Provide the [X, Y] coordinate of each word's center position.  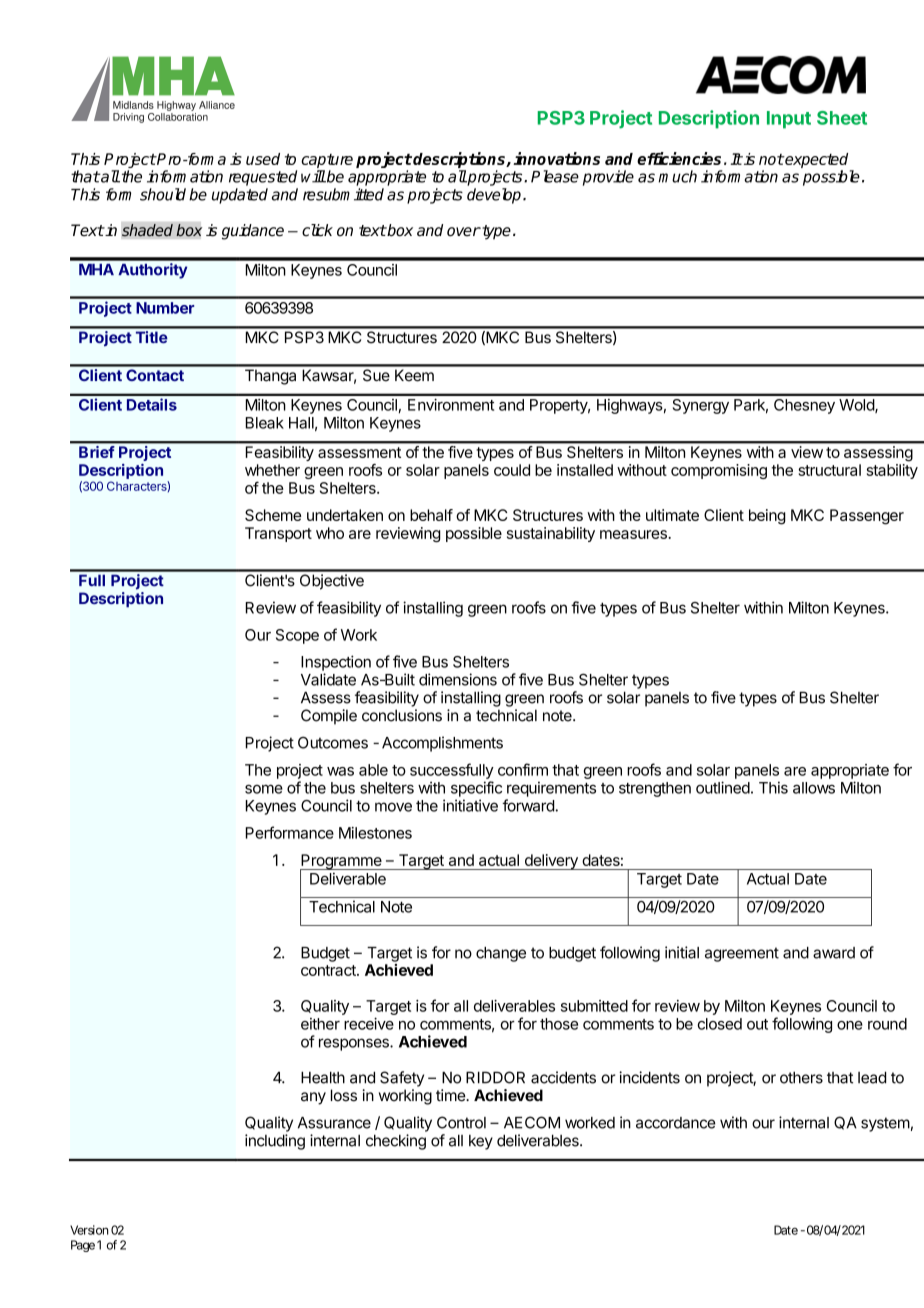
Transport [278, 534]
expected [815, 160]
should [163, 194]
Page [83, 1246]
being [767, 517]
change [501, 954]
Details [152, 404]
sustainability [551, 534]
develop [495, 196]
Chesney [804, 406]
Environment [451, 404]
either [320, 1024]
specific [476, 789]
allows [814, 788]
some [264, 789]
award [834, 953]
